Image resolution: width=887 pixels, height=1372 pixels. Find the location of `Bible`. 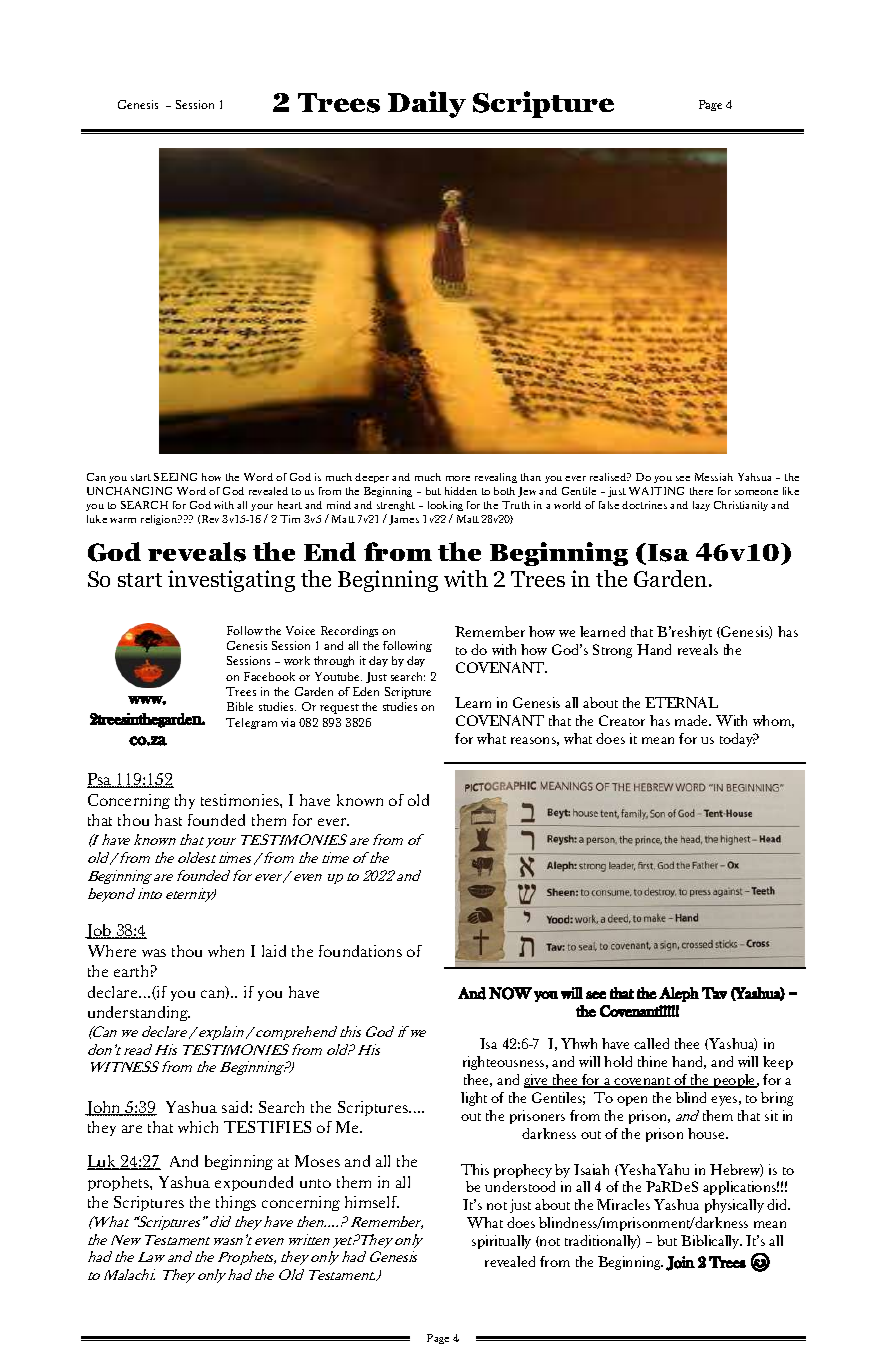

Bible is located at coordinates (240, 706).
